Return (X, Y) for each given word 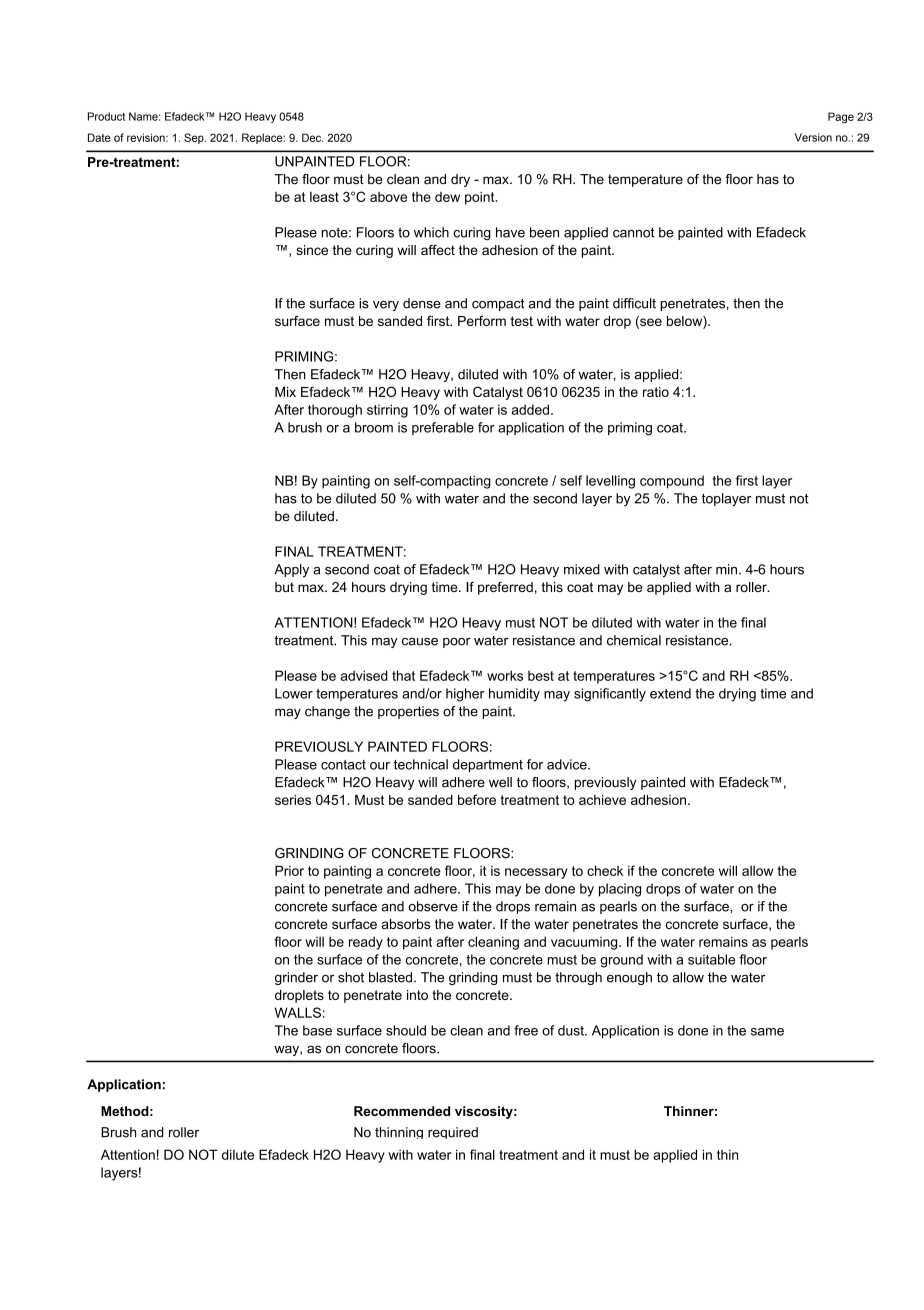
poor (457, 643)
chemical (634, 640)
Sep (195, 138)
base (317, 1030)
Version (813, 137)
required (453, 1133)
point (481, 198)
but (284, 587)
